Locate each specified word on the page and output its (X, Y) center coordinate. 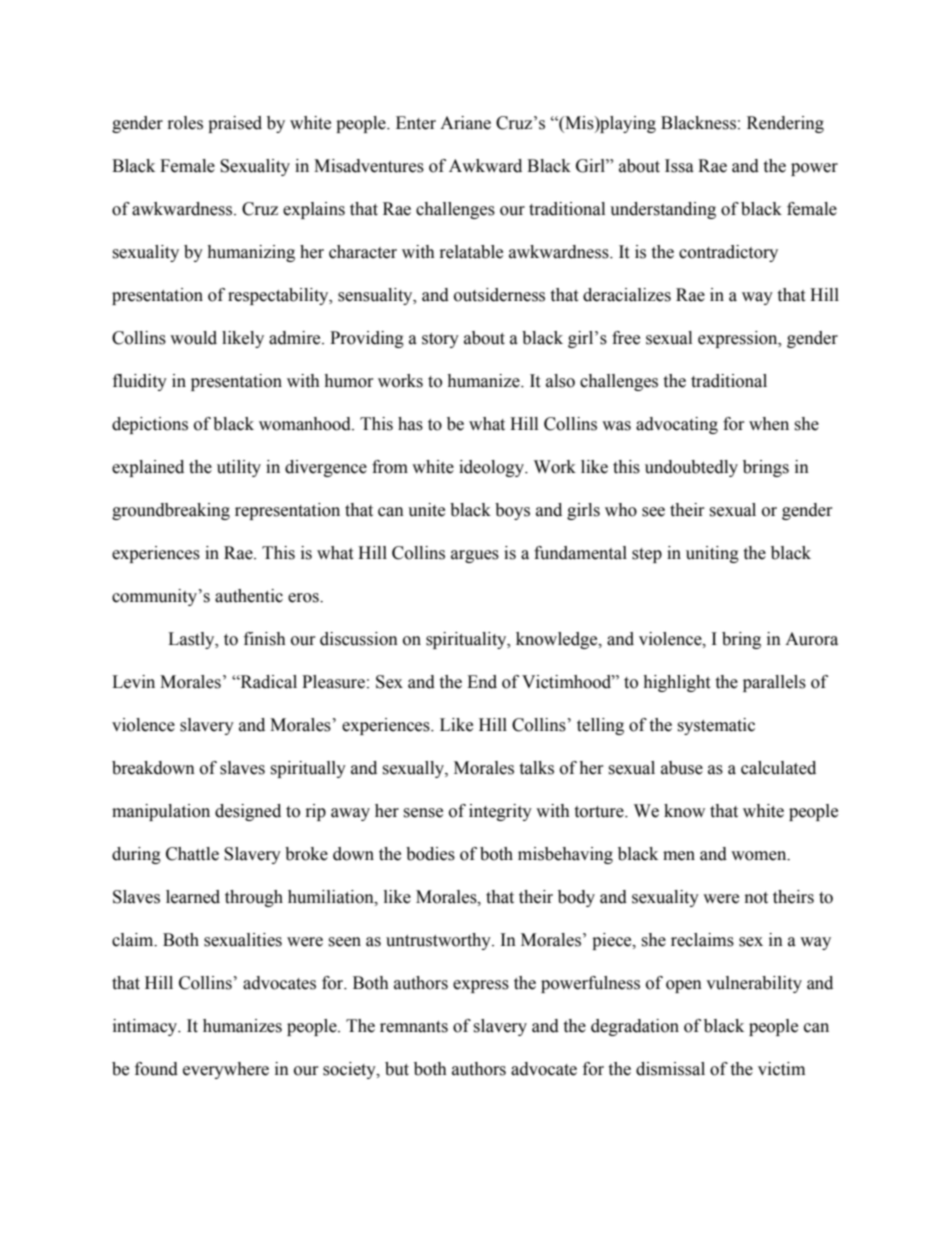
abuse (682, 768)
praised (235, 124)
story (440, 340)
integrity (500, 812)
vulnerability (754, 984)
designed (248, 812)
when (769, 424)
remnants (414, 1027)
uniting (712, 554)
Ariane (465, 123)
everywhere (226, 1070)
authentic (249, 596)
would (193, 338)
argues (475, 556)
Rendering (785, 124)
